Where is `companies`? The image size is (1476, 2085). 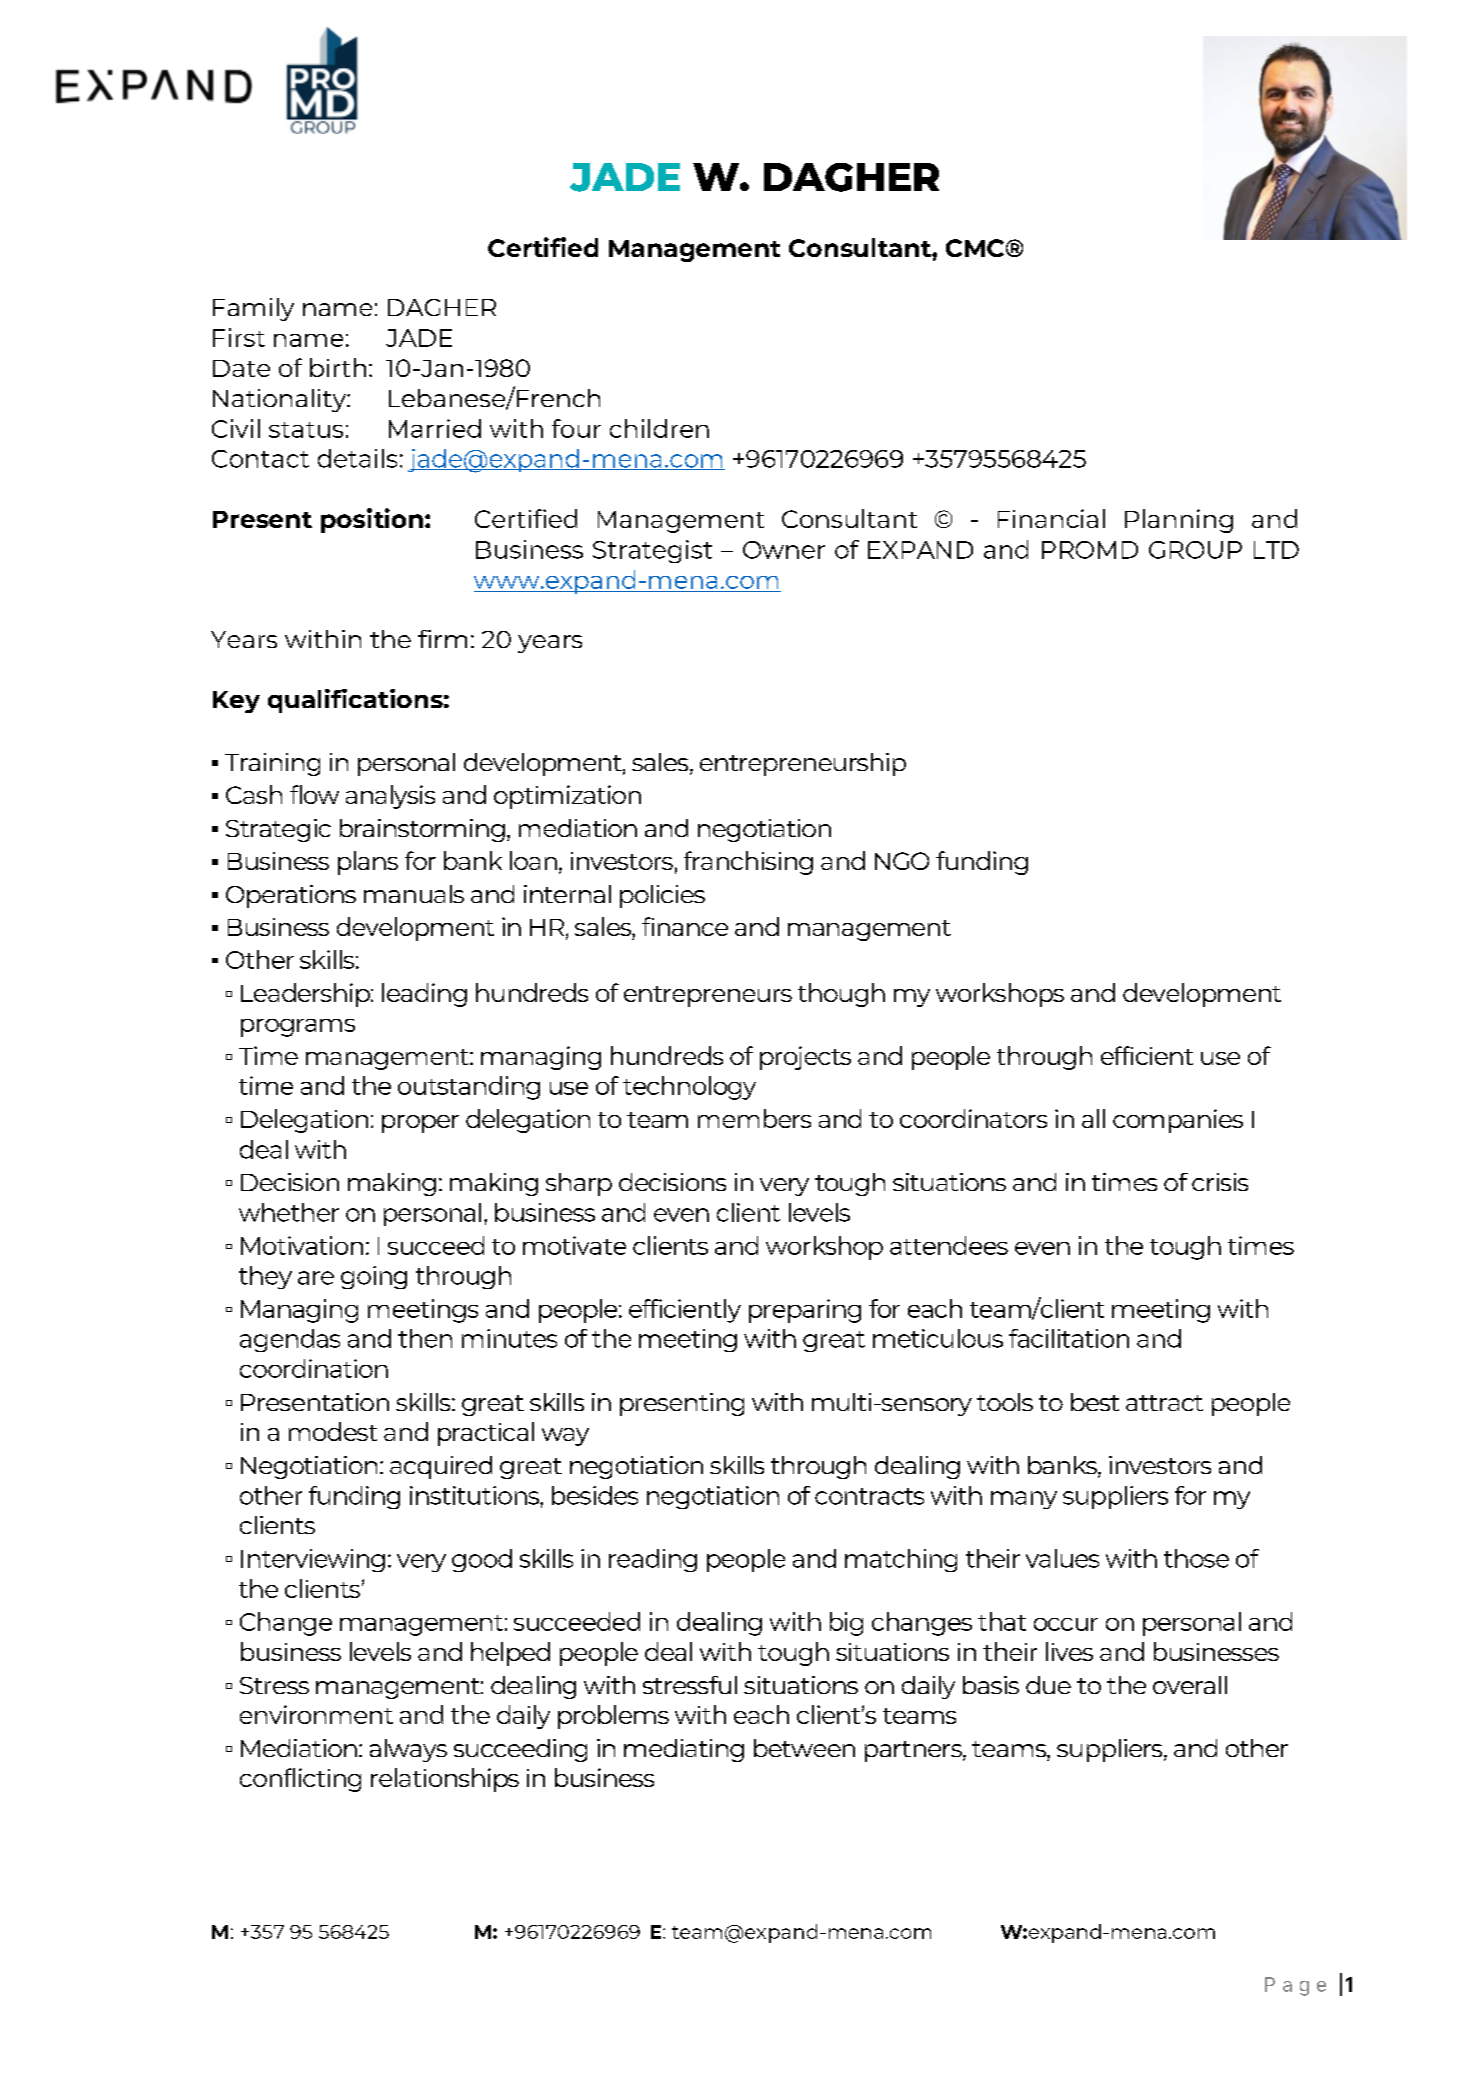
companies is located at coordinates (1178, 1121).
